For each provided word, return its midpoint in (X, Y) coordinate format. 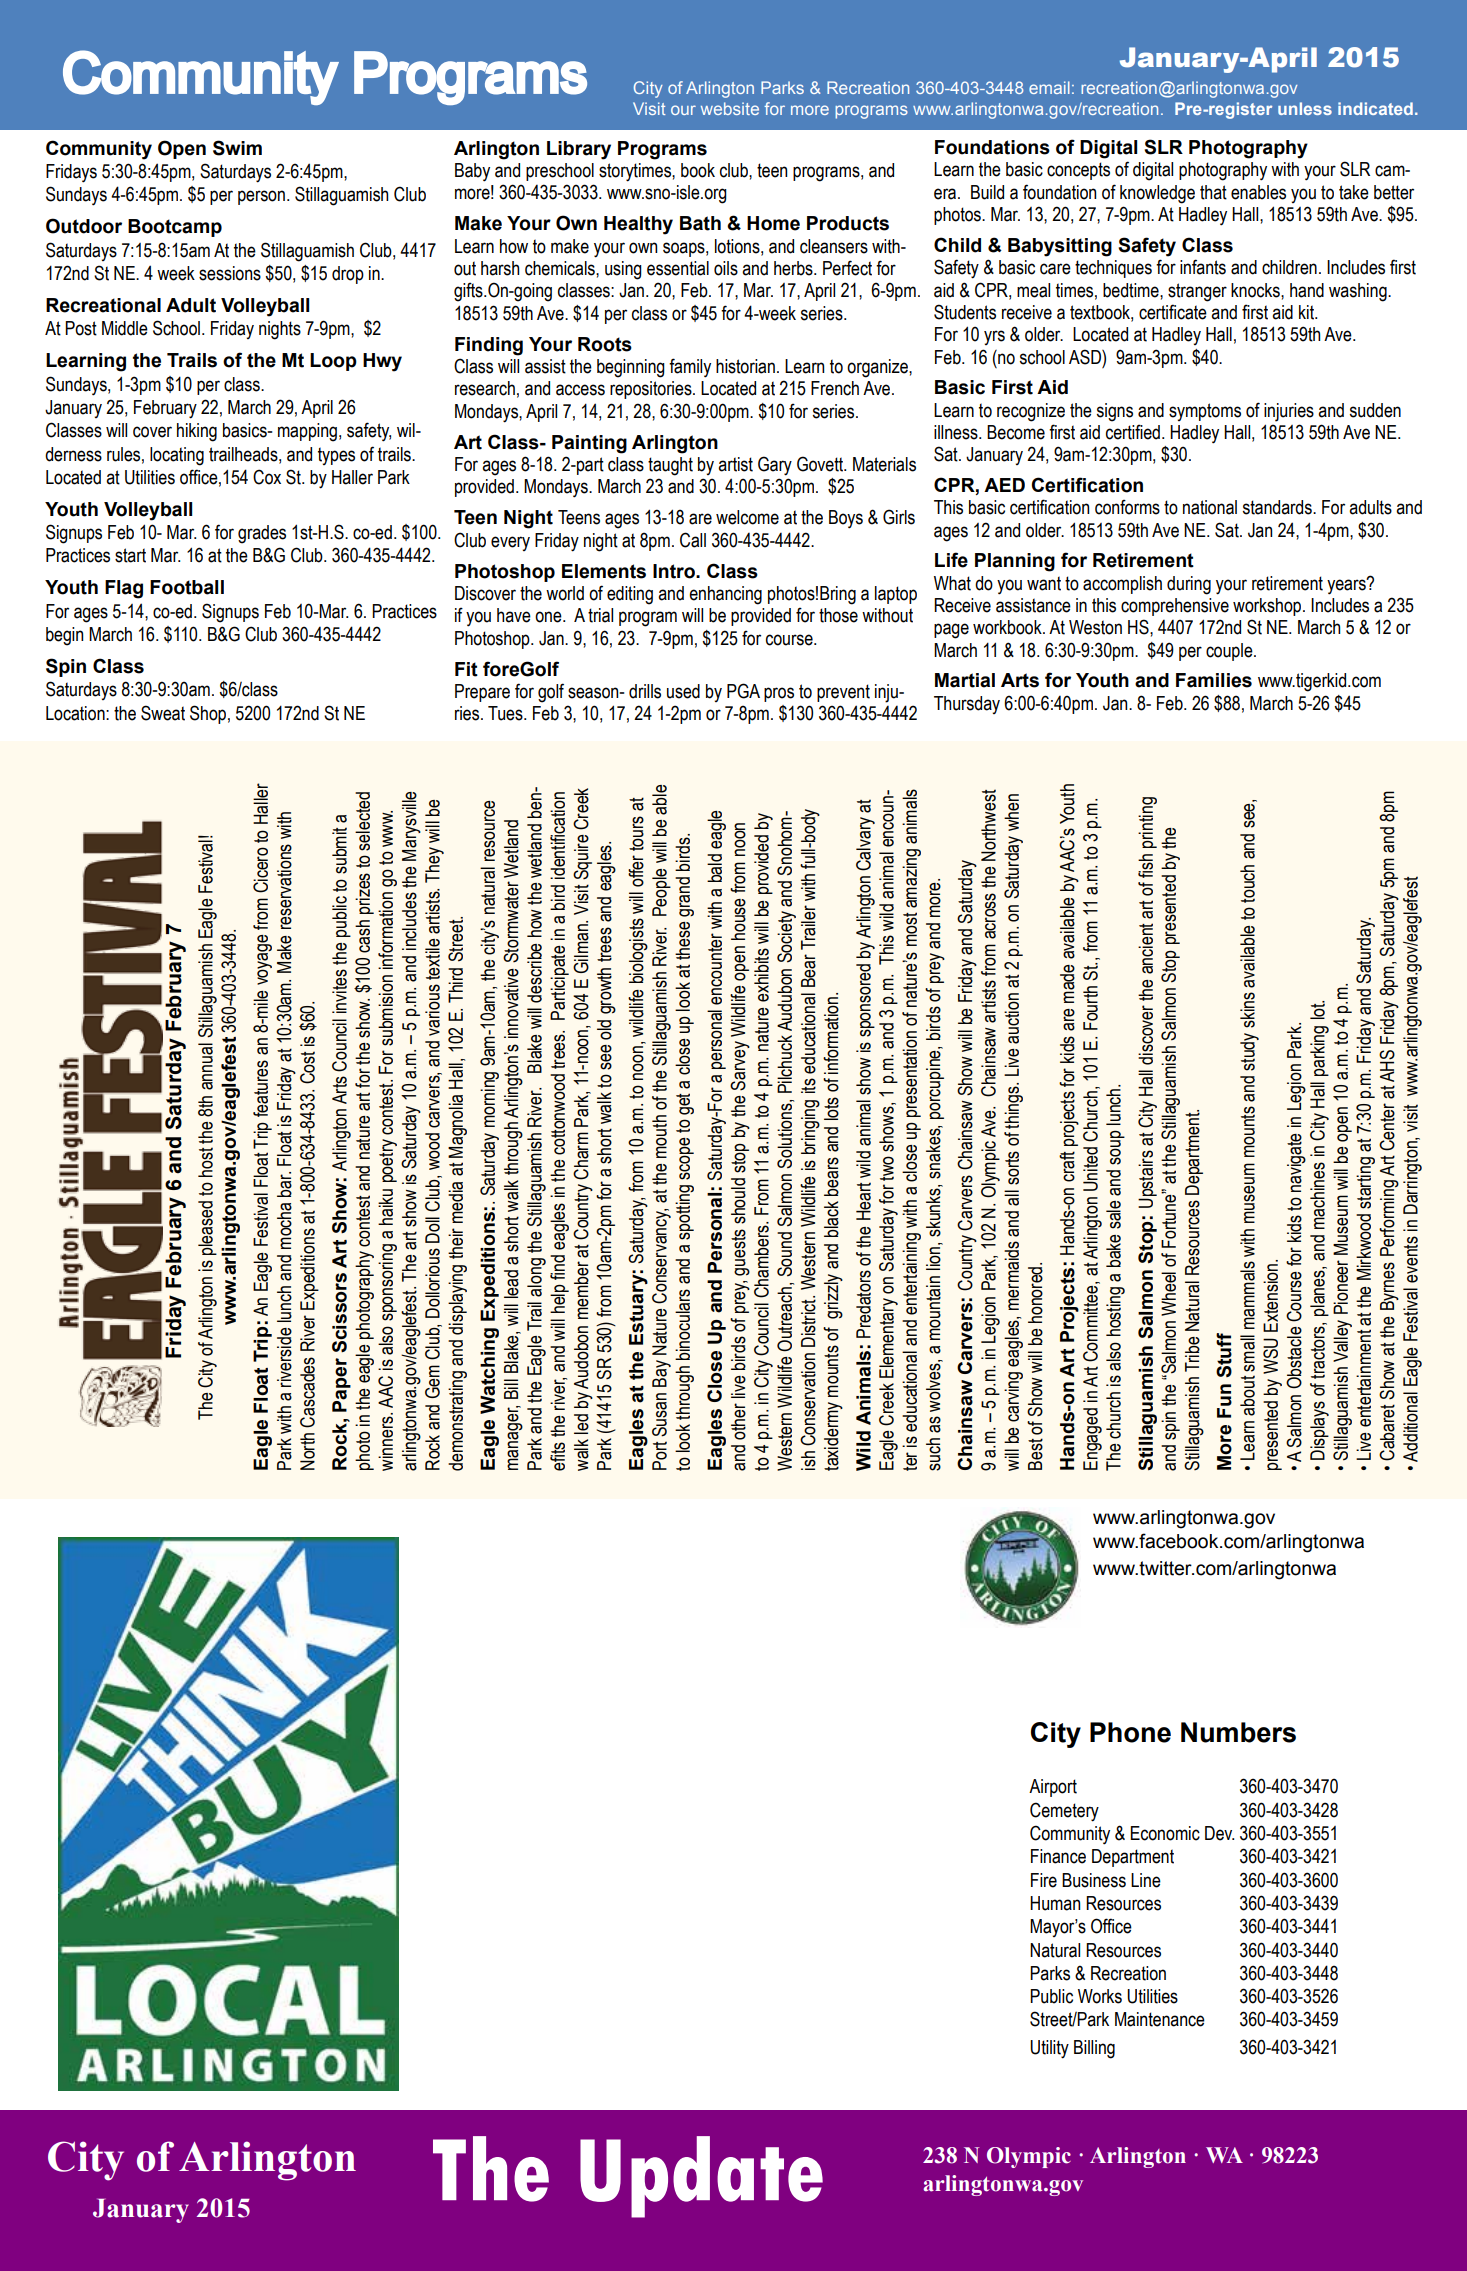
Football (187, 587)
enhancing (725, 595)
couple (1230, 652)
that (1213, 192)
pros (779, 694)
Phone (1130, 1732)
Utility (1049, 2049)
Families (1214, 680)
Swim (237, 148)
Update (701, 2177)
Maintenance (1160, 2019)
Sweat (163, 713)
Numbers (1238, 1732)
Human (1055, 1903)
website (730, 108)
